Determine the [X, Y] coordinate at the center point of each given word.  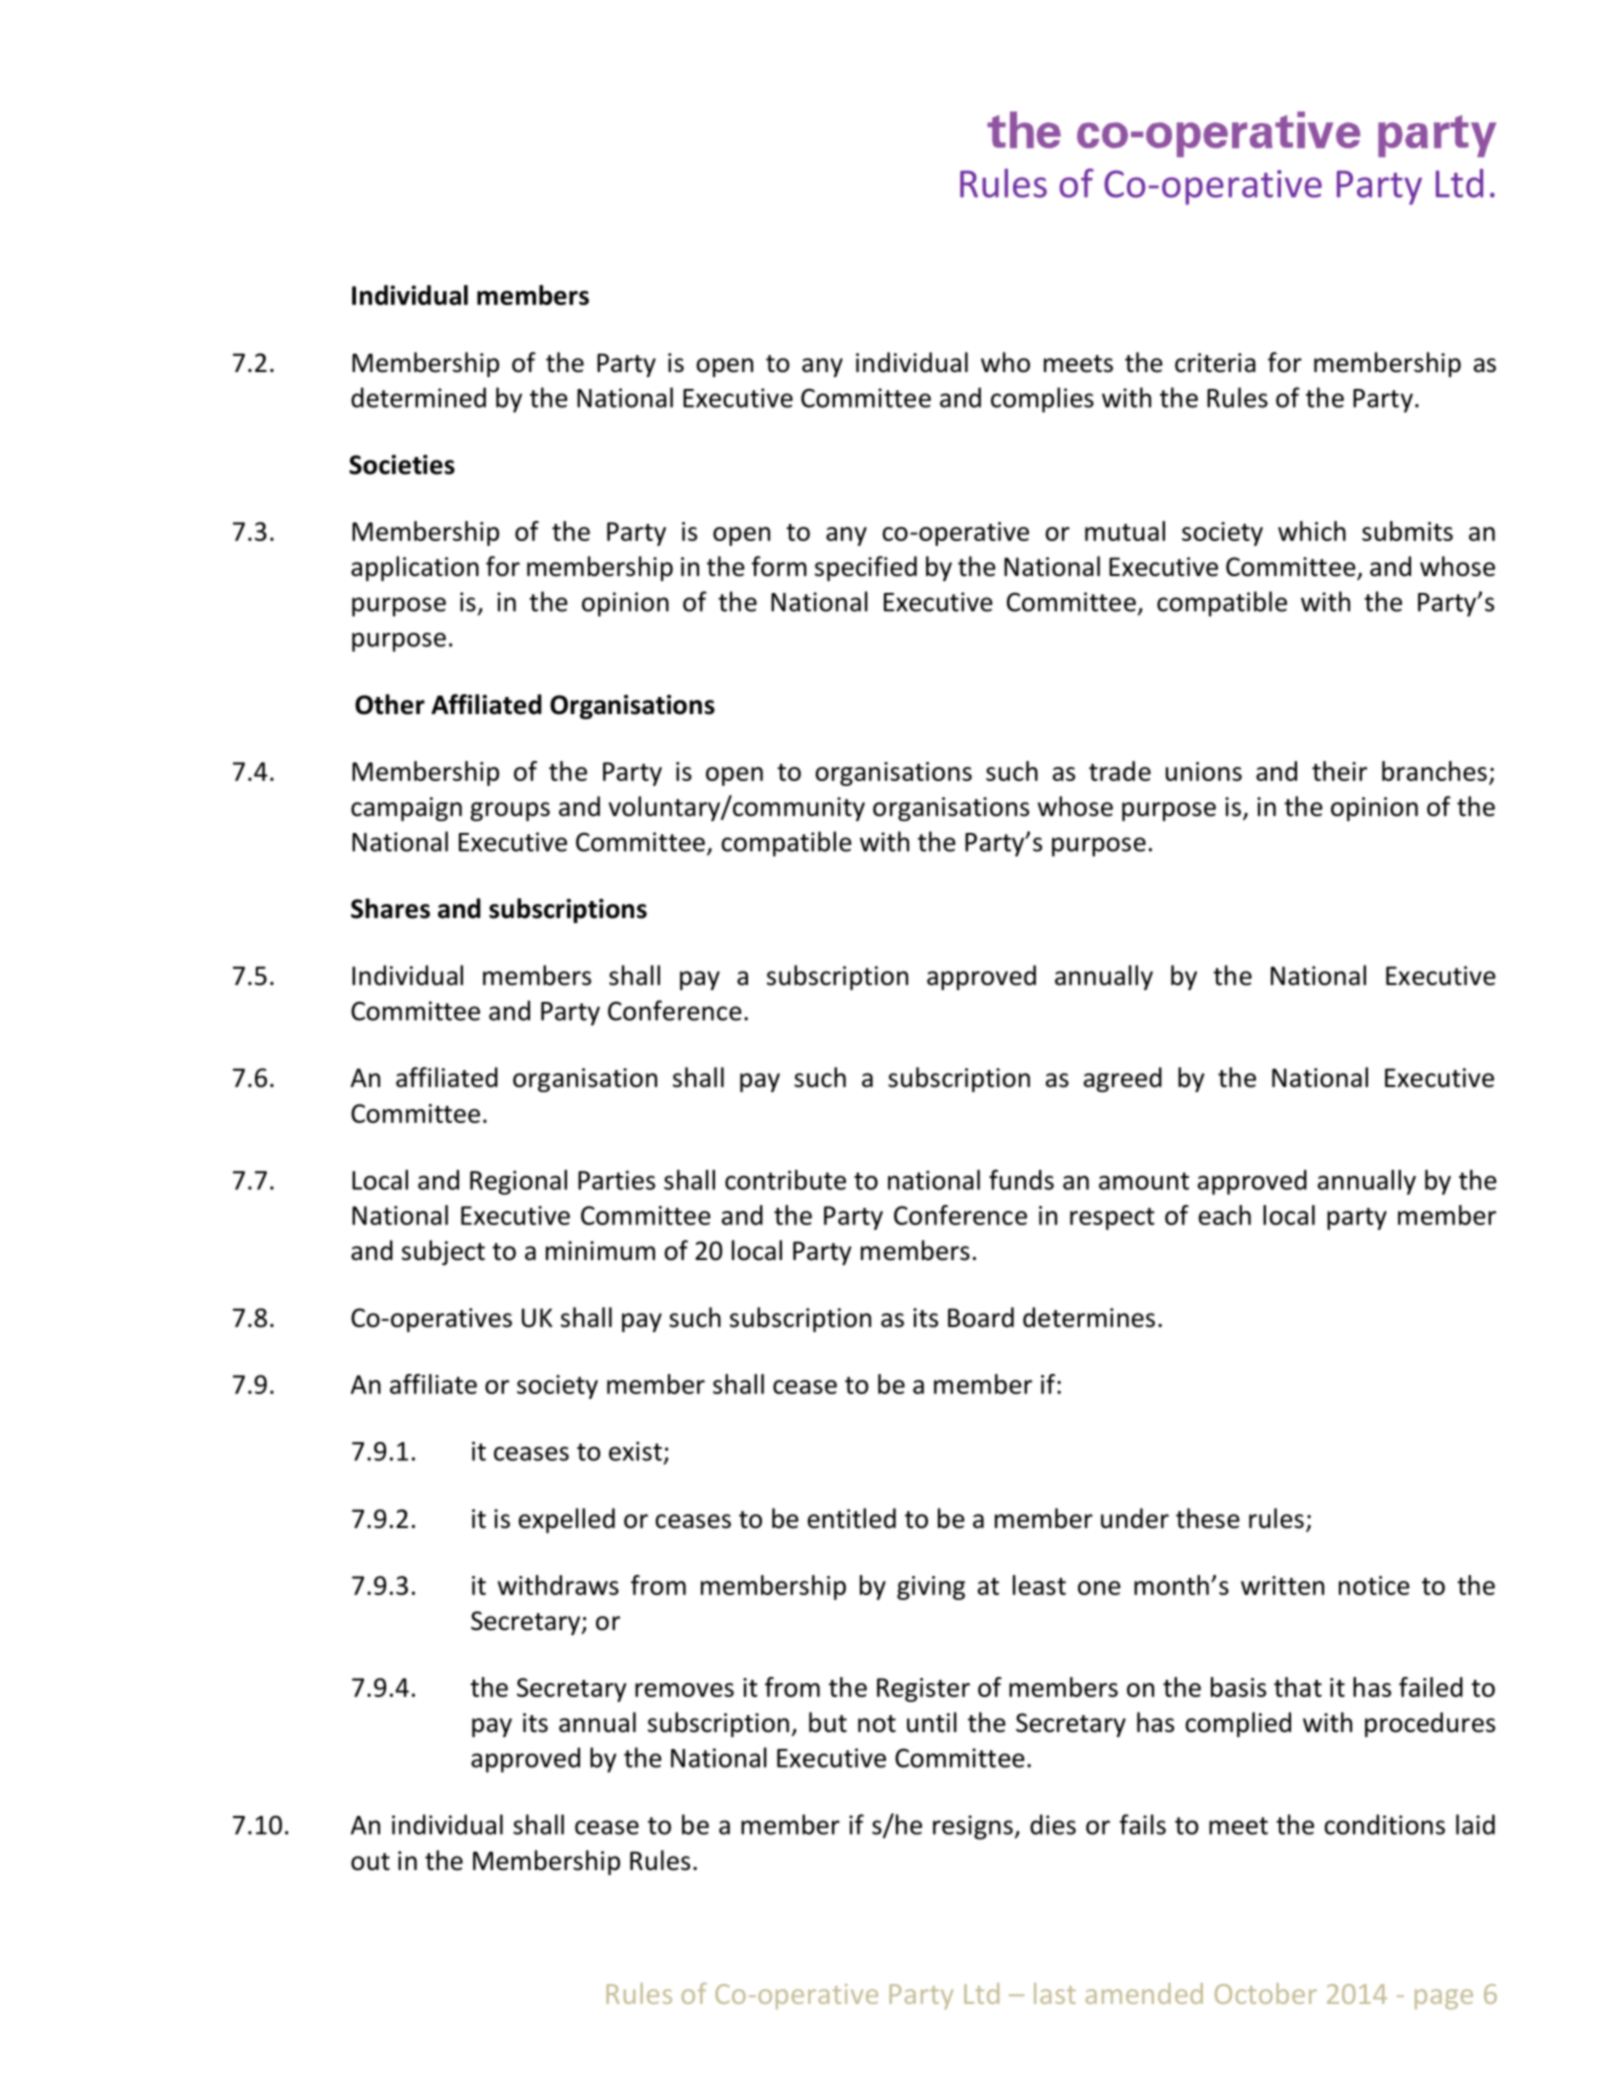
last [1055, 1993]
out [370, 1862]
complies [1042, 400]
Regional [518, 1182]
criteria [1215, 363]
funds [1021, 1179]
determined [418, 397]
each [1225, 1215]
